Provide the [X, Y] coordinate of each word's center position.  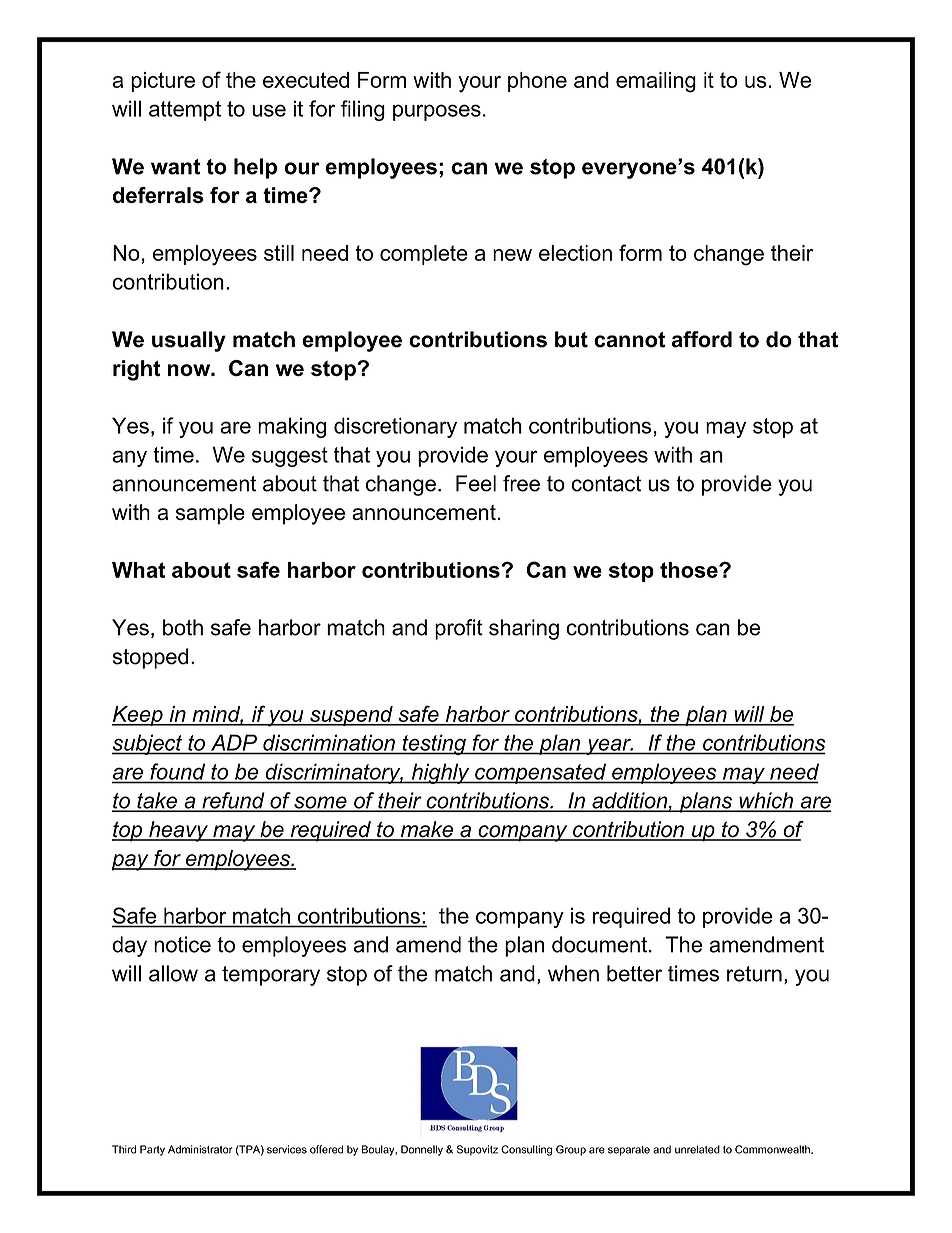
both [183, 627]
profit [459, 629]
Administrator [200, 1149]
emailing [656, 82]
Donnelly [422, 1150]
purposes [437, 112]
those [690, 570]
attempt [185, 111]
